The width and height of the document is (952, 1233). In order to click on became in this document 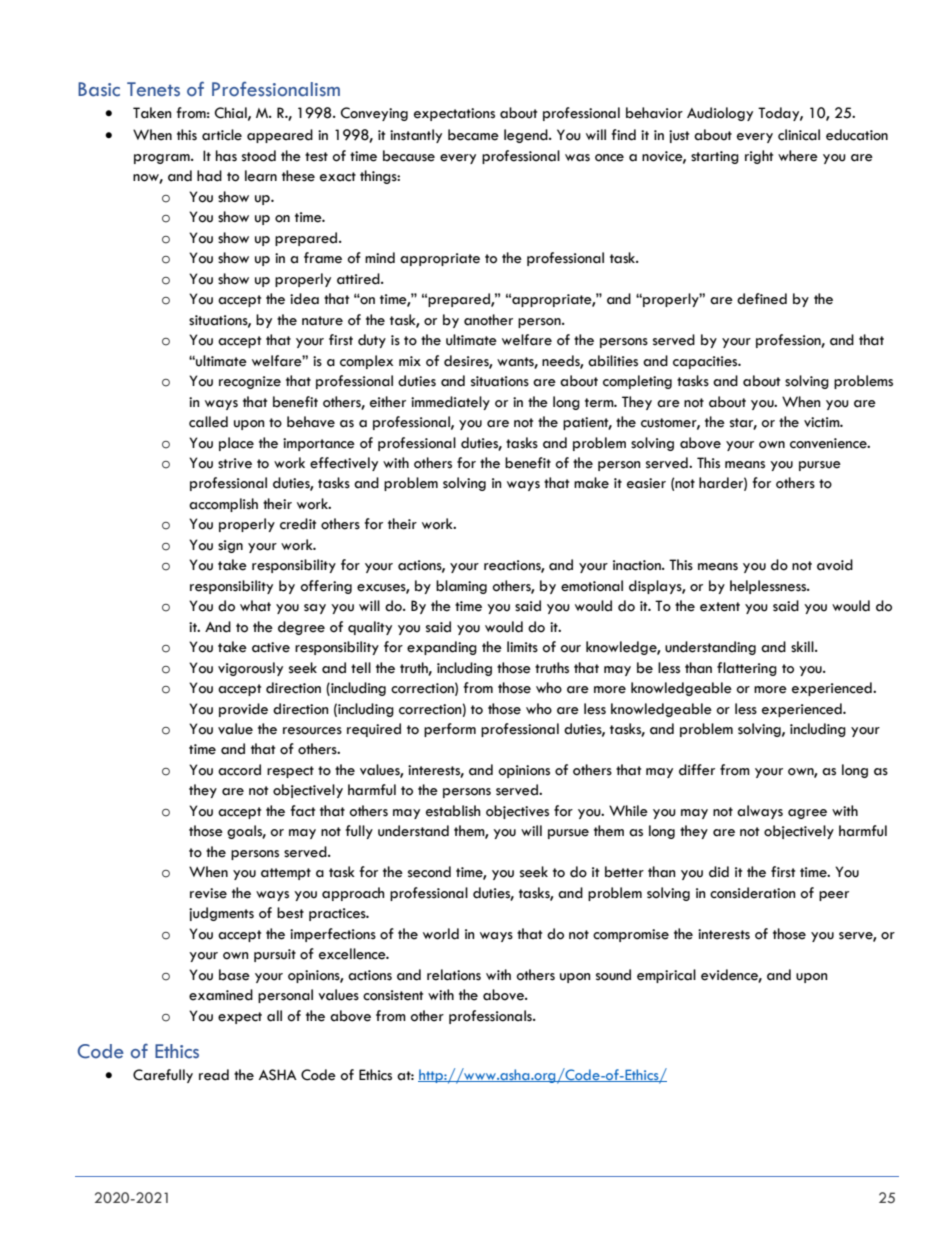, I will do `click(473, 135)`.
